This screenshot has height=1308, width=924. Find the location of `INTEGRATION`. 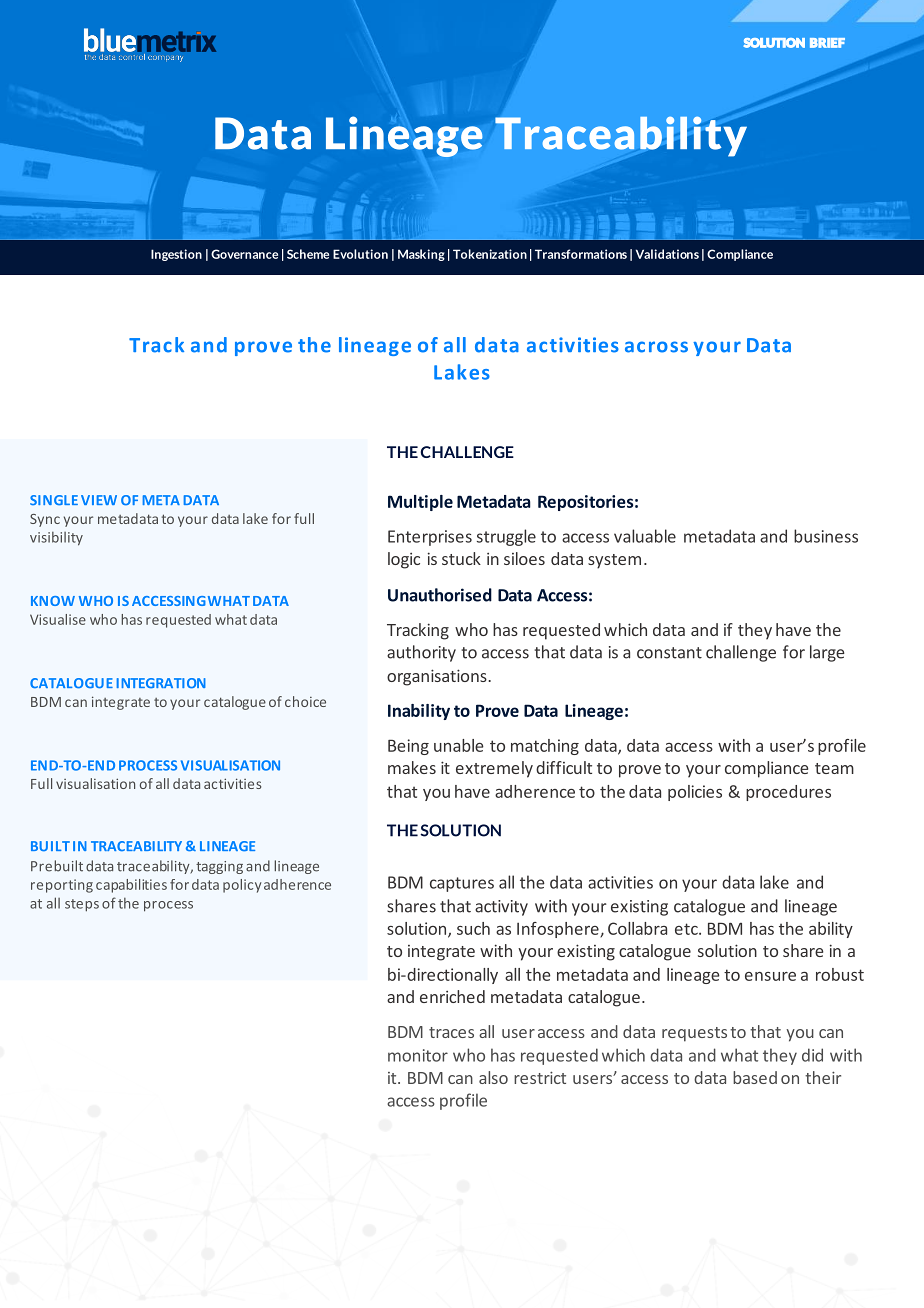

INTEGRATION is located at coordinates (161, 683).
